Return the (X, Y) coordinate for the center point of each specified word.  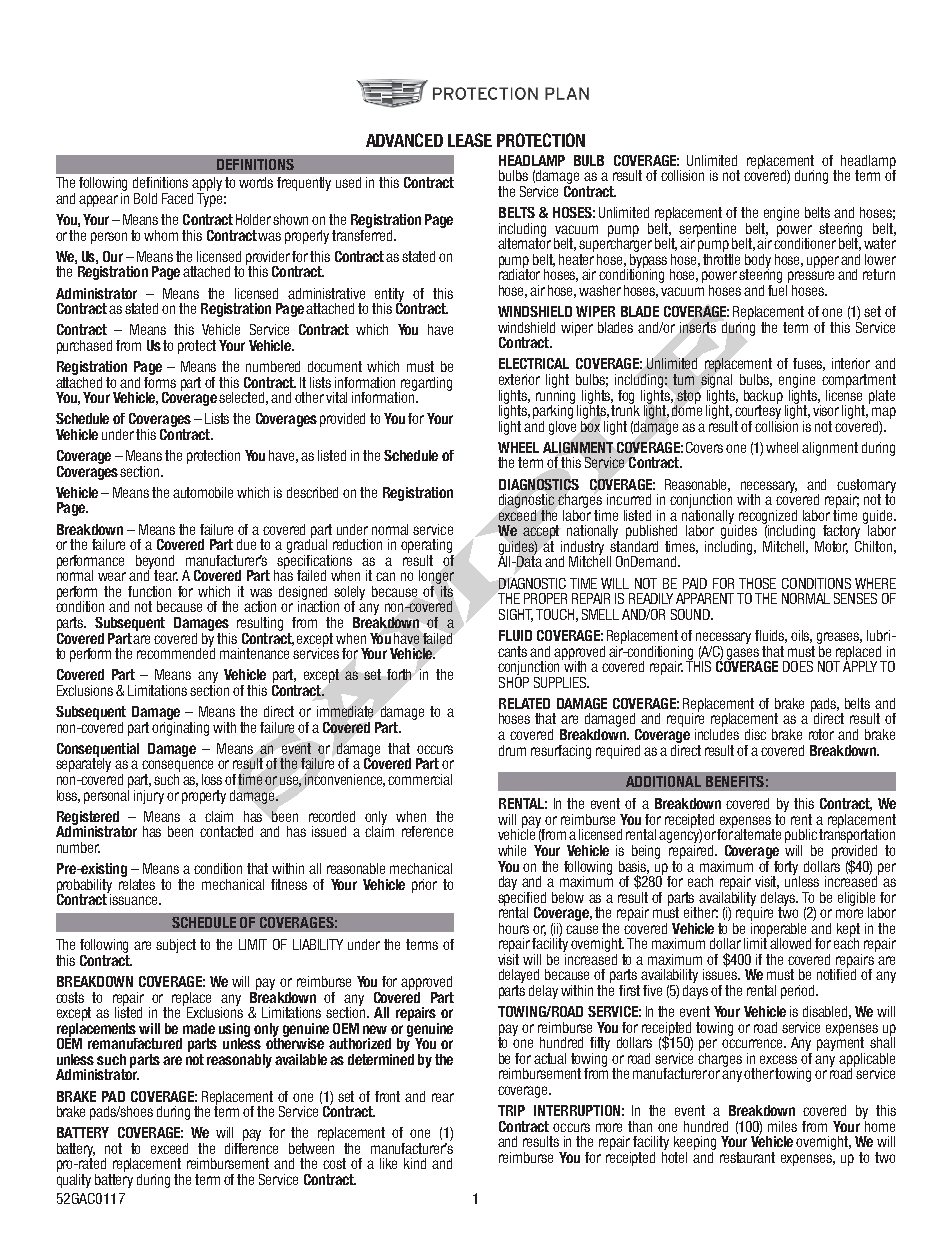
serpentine (707, 231)
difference (251, 1147)
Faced (177, 198)
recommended (176, 652)
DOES (798, 666)
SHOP (514, 681)
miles (782, 1126)
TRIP (511, 1110)
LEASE (470, 140)
